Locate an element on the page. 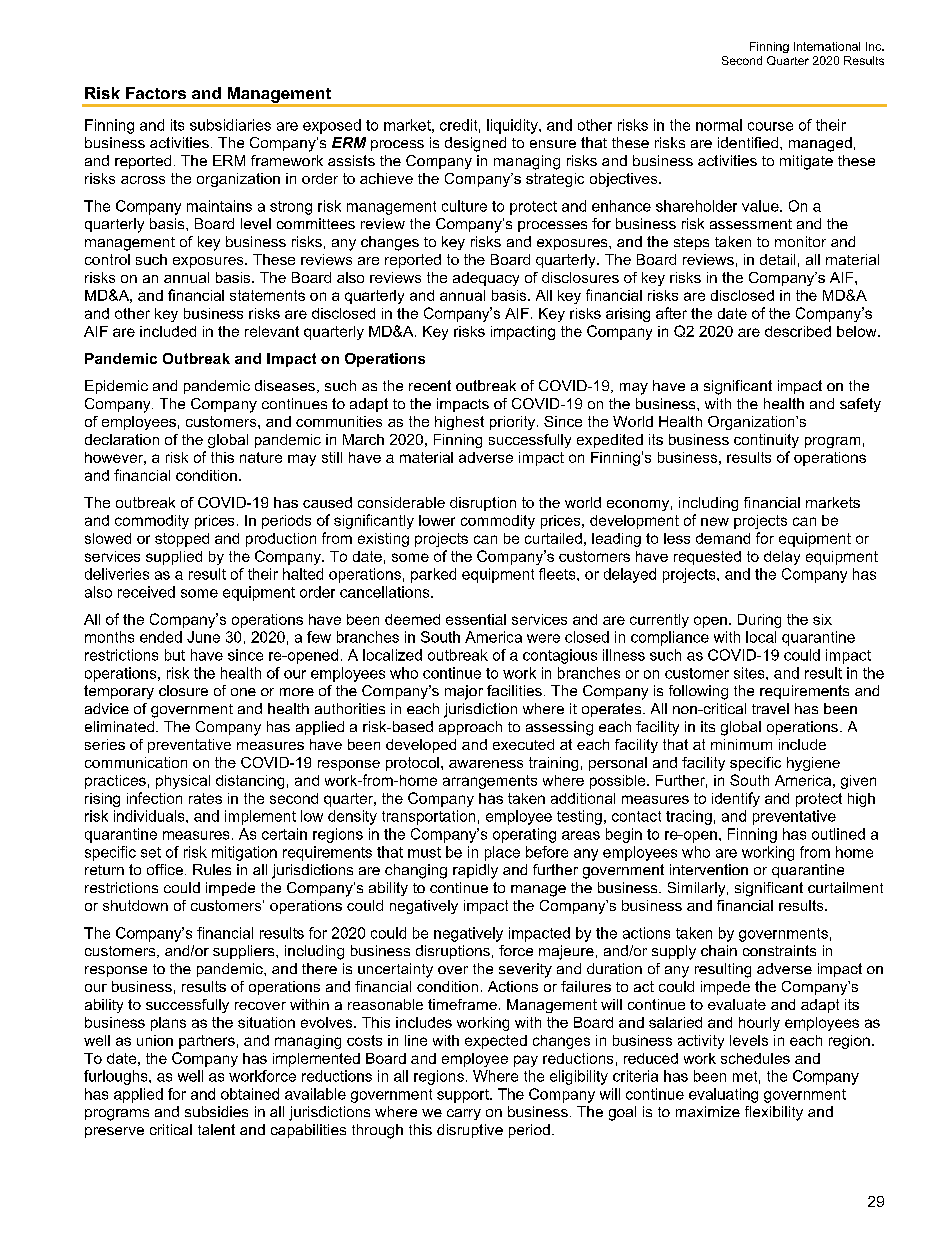 This document has height=1233, width=952. subsidies is located at coordinates (216, 1111).
